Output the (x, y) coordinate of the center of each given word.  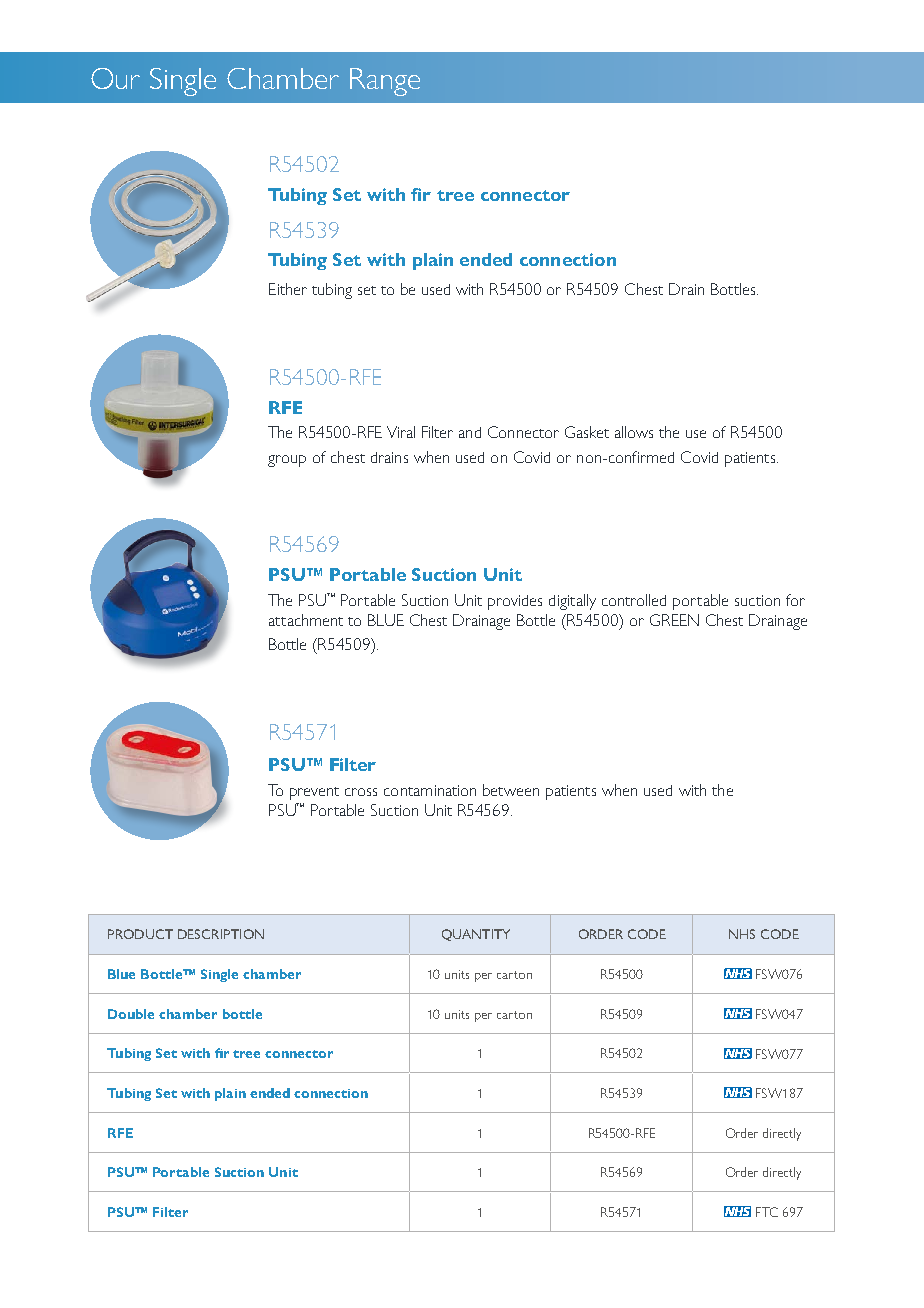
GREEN (674, 620)
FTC (767, 1212)
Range (385, 82)
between (511, 790)
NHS (742, 934)
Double (131, 1014)
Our (115, 78)
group (287, 461)
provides (515, 602)
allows (634, 432)
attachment (306, 620)
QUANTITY (476, 935)
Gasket (587, 432)
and (470, 432)
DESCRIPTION (221, 934)
